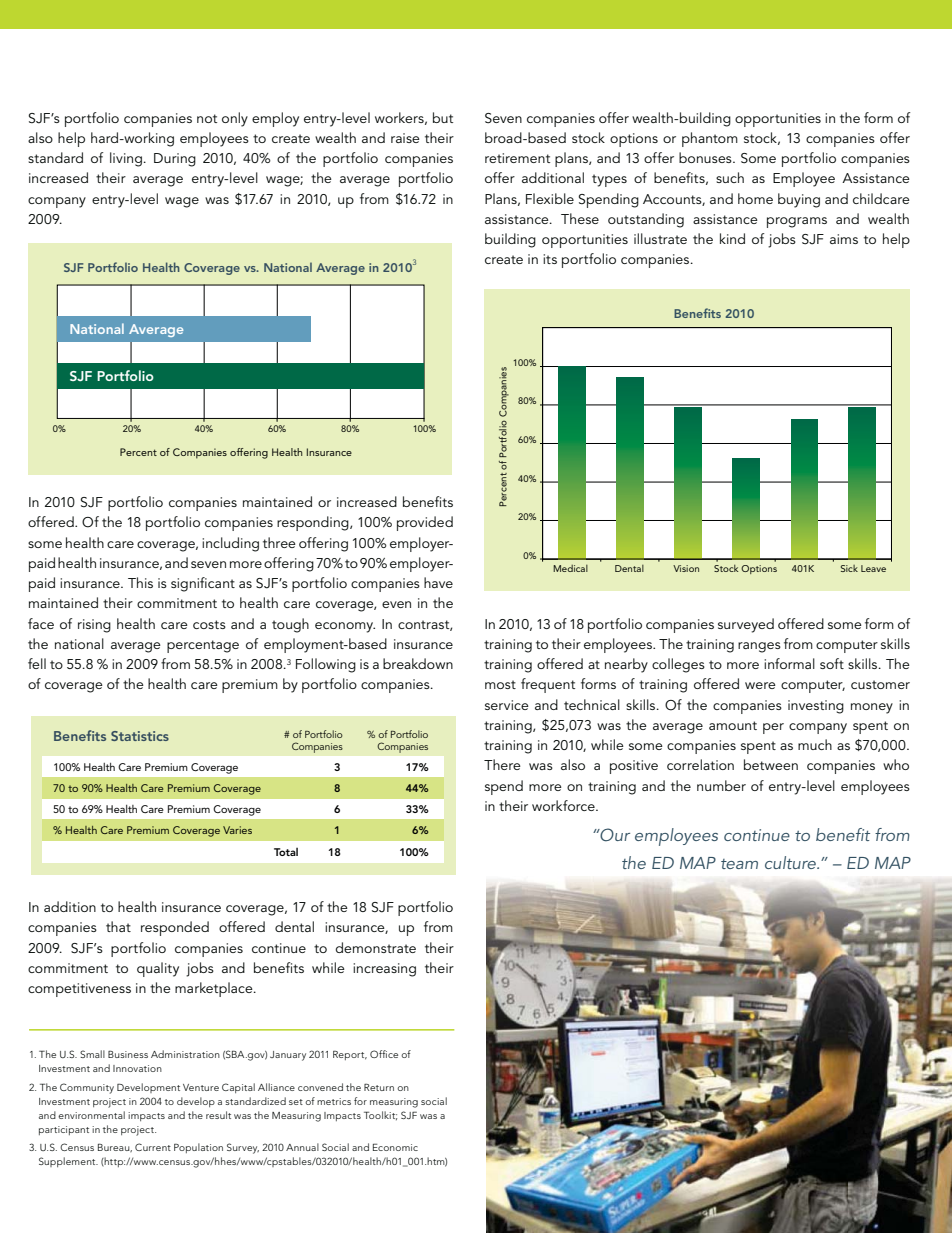  What do you see at coordinates (94, 626) in the page?
I see `rising` at bounding box center [94, 626].
